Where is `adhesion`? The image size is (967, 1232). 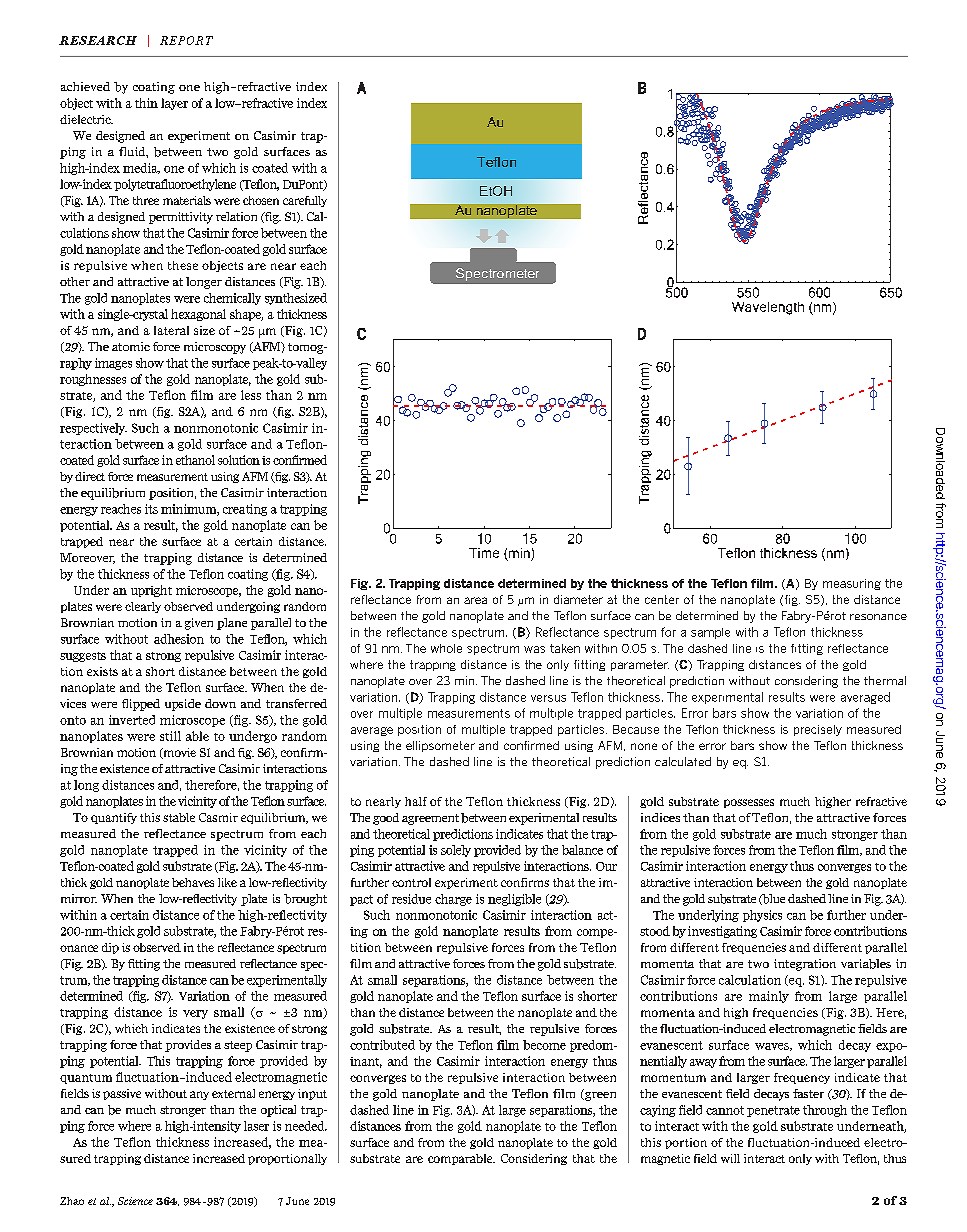
adhesion is located at coordinates (179, 639).
